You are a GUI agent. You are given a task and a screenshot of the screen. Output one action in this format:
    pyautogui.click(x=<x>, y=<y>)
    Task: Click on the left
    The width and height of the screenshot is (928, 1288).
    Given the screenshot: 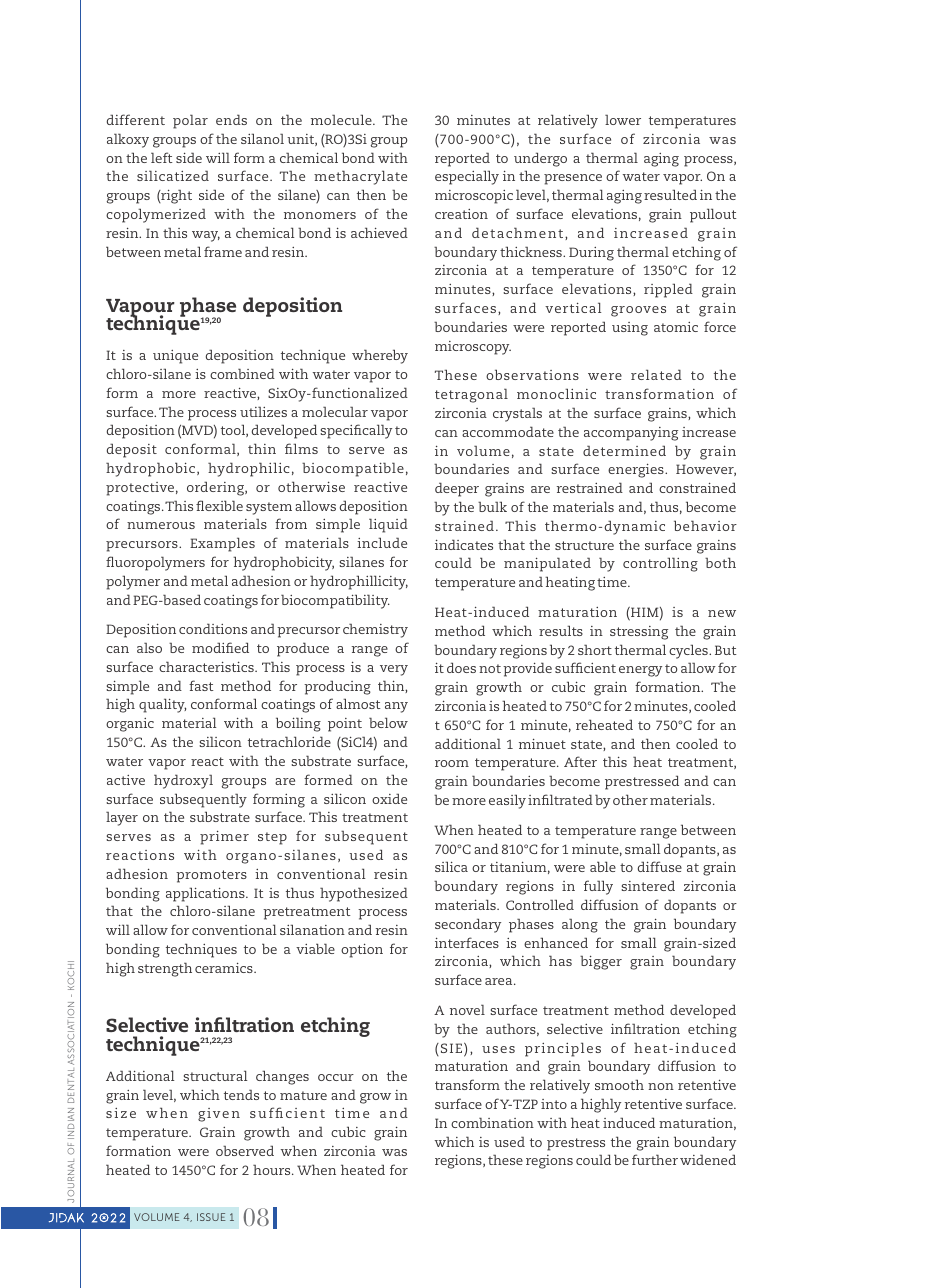 What is the action you would take?
    pyautogui.click(x=162, y=157)
